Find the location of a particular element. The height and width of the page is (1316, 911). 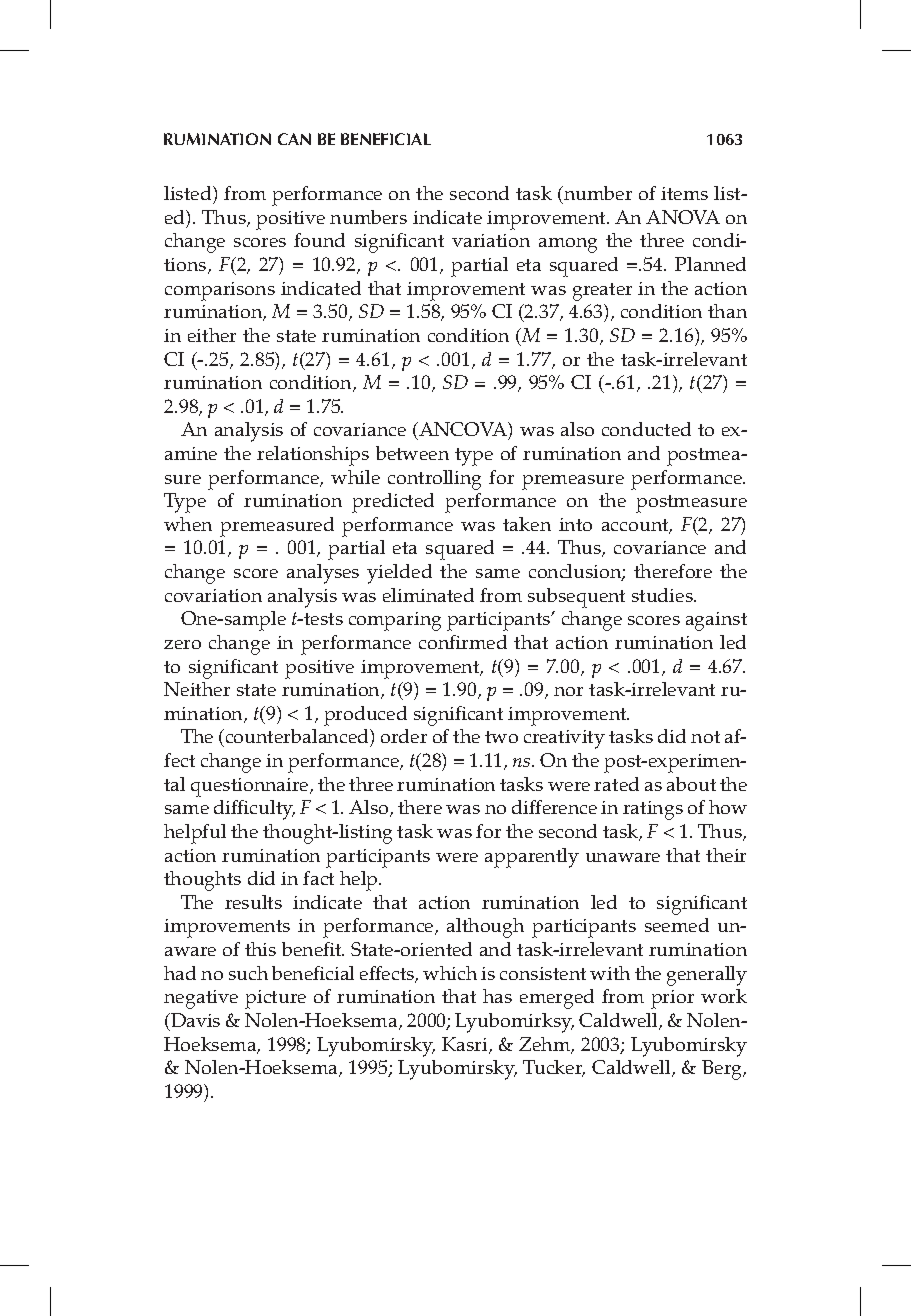

Davis is located at coordinates (194, 1020).
